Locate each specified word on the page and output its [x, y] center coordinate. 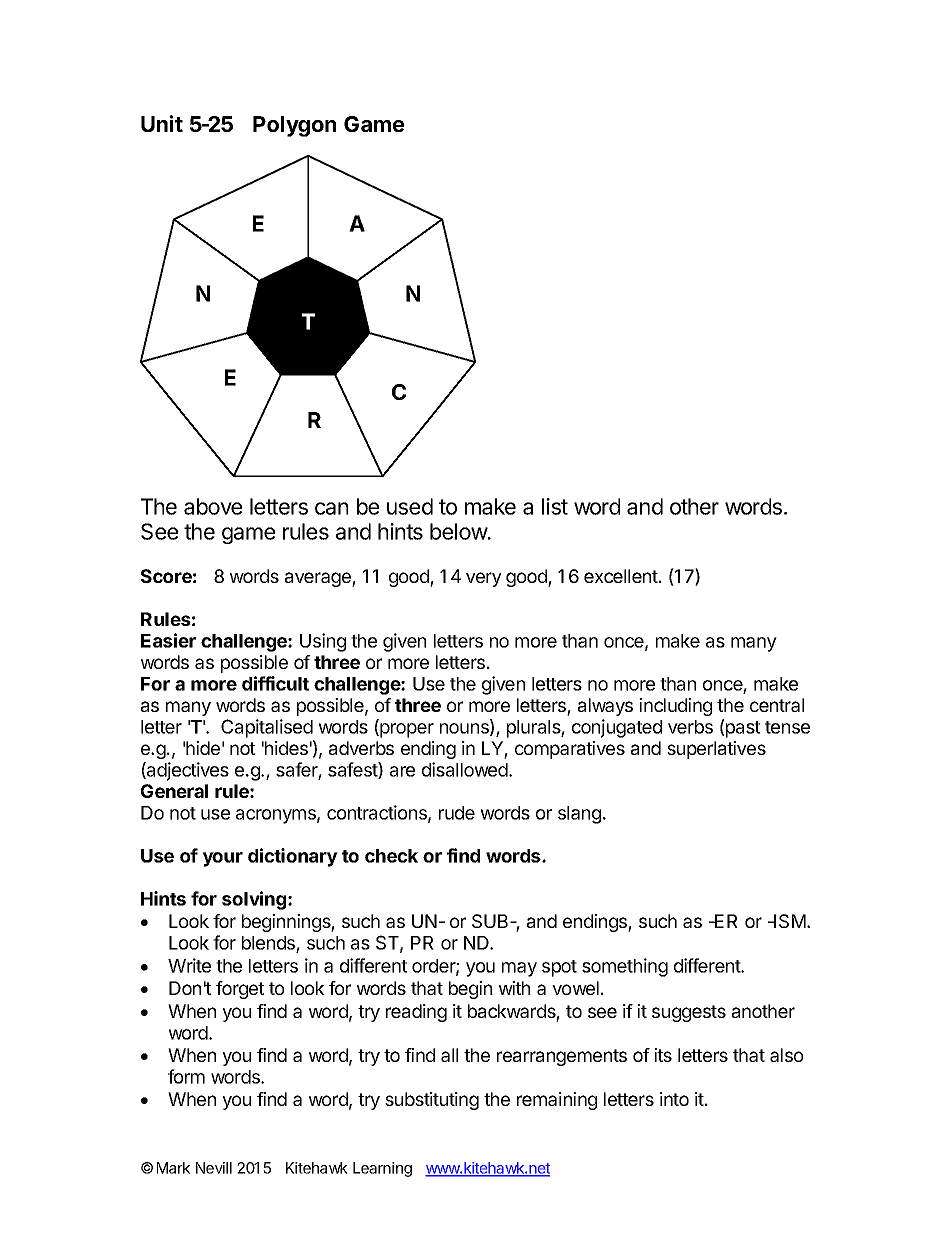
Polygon [294, 126]
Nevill [214, 1168]
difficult [275, 683]
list [555, 506]
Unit [162, 123]
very [484, 579]
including [675, 707]
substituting [432, 1101]
